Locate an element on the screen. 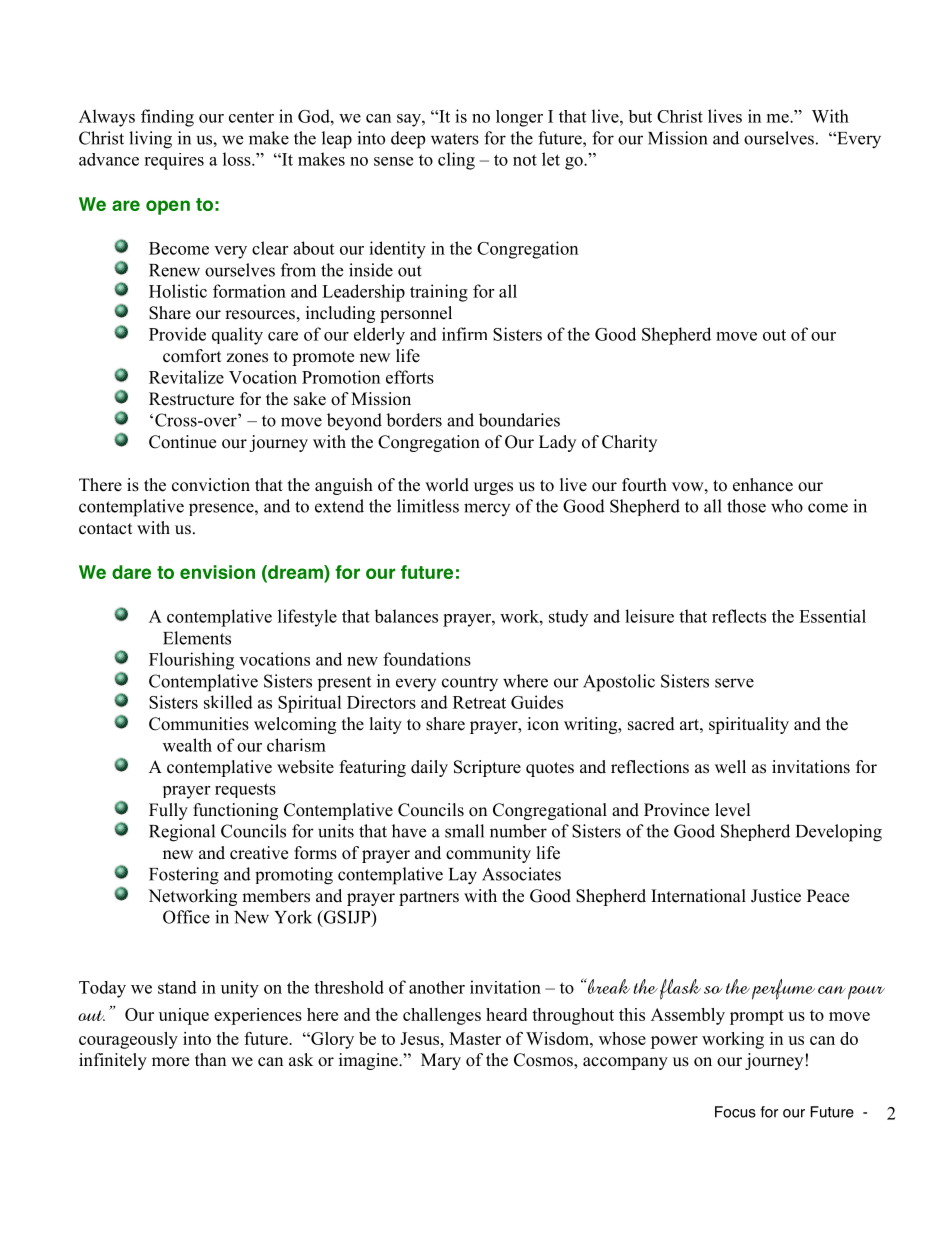 The width and height of the screenshot is (952, 1233). small is located at coordinates (464, 831).
